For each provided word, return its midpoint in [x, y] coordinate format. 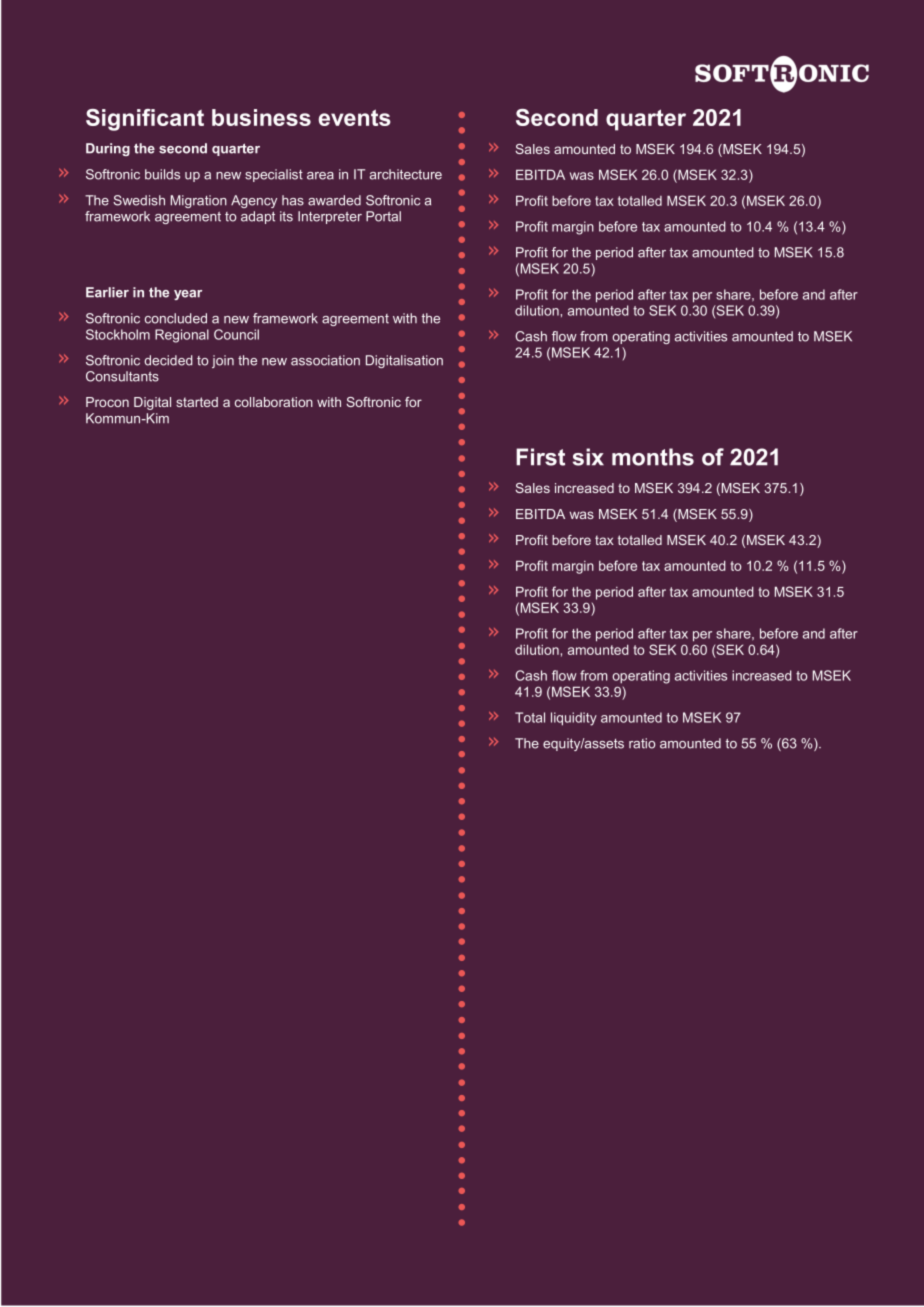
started [197, 402]
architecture [406, 174]
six [588, 457]
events [354, 117]
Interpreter [330, 217]
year [188, 295]
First [540, 457]
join [223, 361]
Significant [145, 120]
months [653, 457]
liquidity [574, 719]
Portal [383, 216]
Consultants [122, 376]
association [325, 360]
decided [168, 360]
